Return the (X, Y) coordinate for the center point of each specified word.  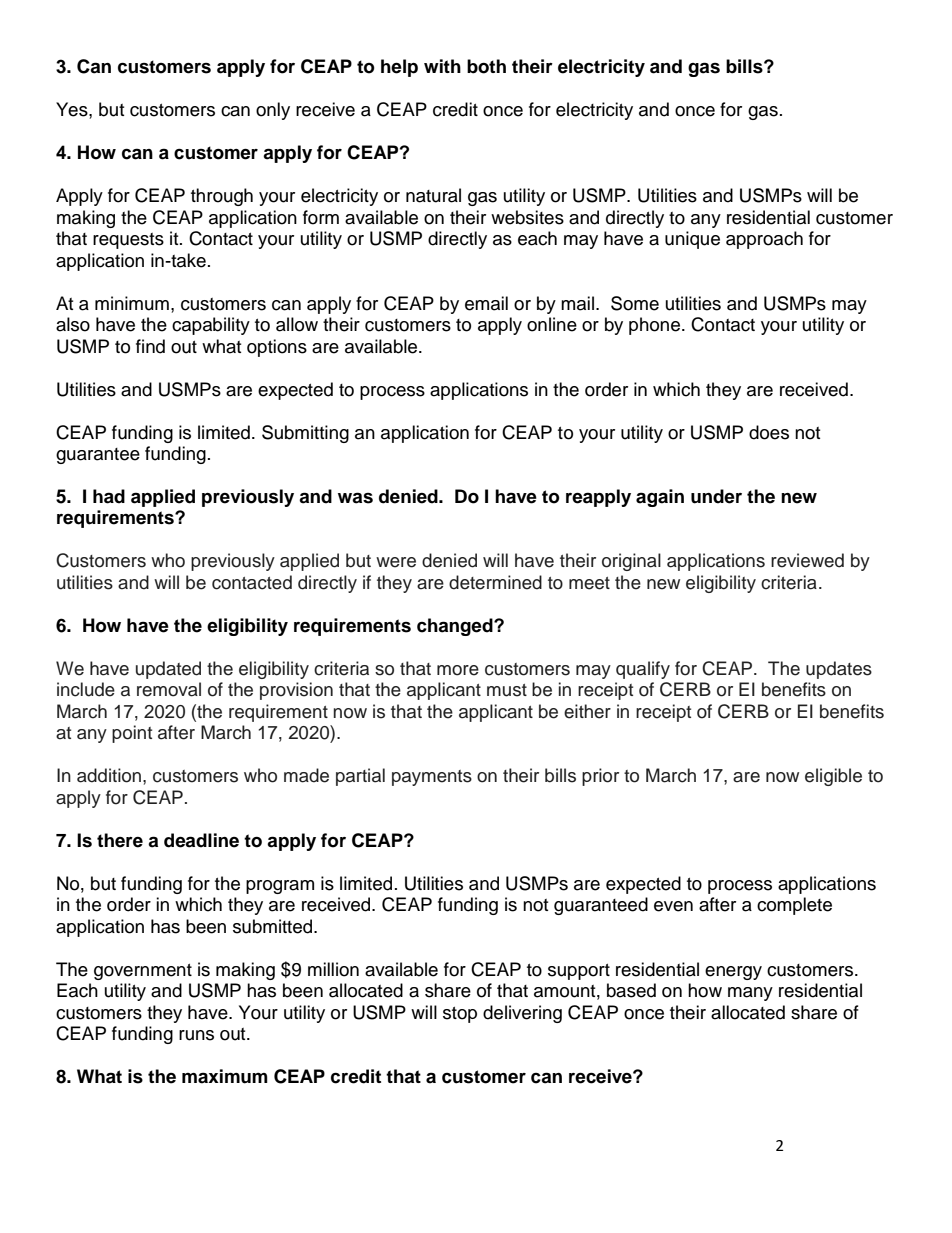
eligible (833, 777)
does (769, 432)
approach (764, 240)
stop (460, 1015)
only (273, 111)
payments (432, 778)
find (150, 346)
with (442, 66)
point (132, 734)
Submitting (305, 434)
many (750, 994)
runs (196, 1035)
